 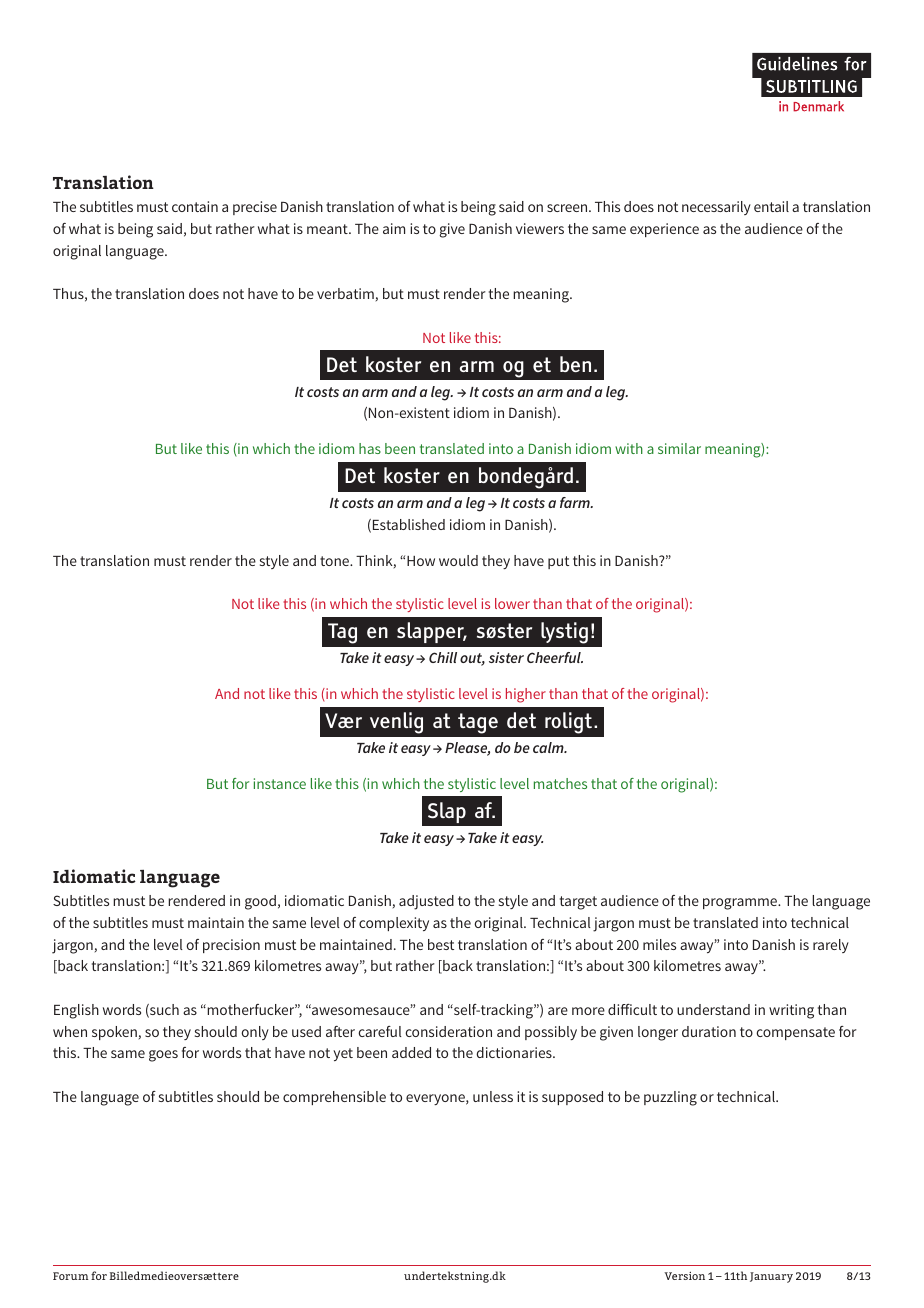 What do you see at coordinates (493, 1096) in the image?
I see `unless` at bounding box center [493, 1096].
